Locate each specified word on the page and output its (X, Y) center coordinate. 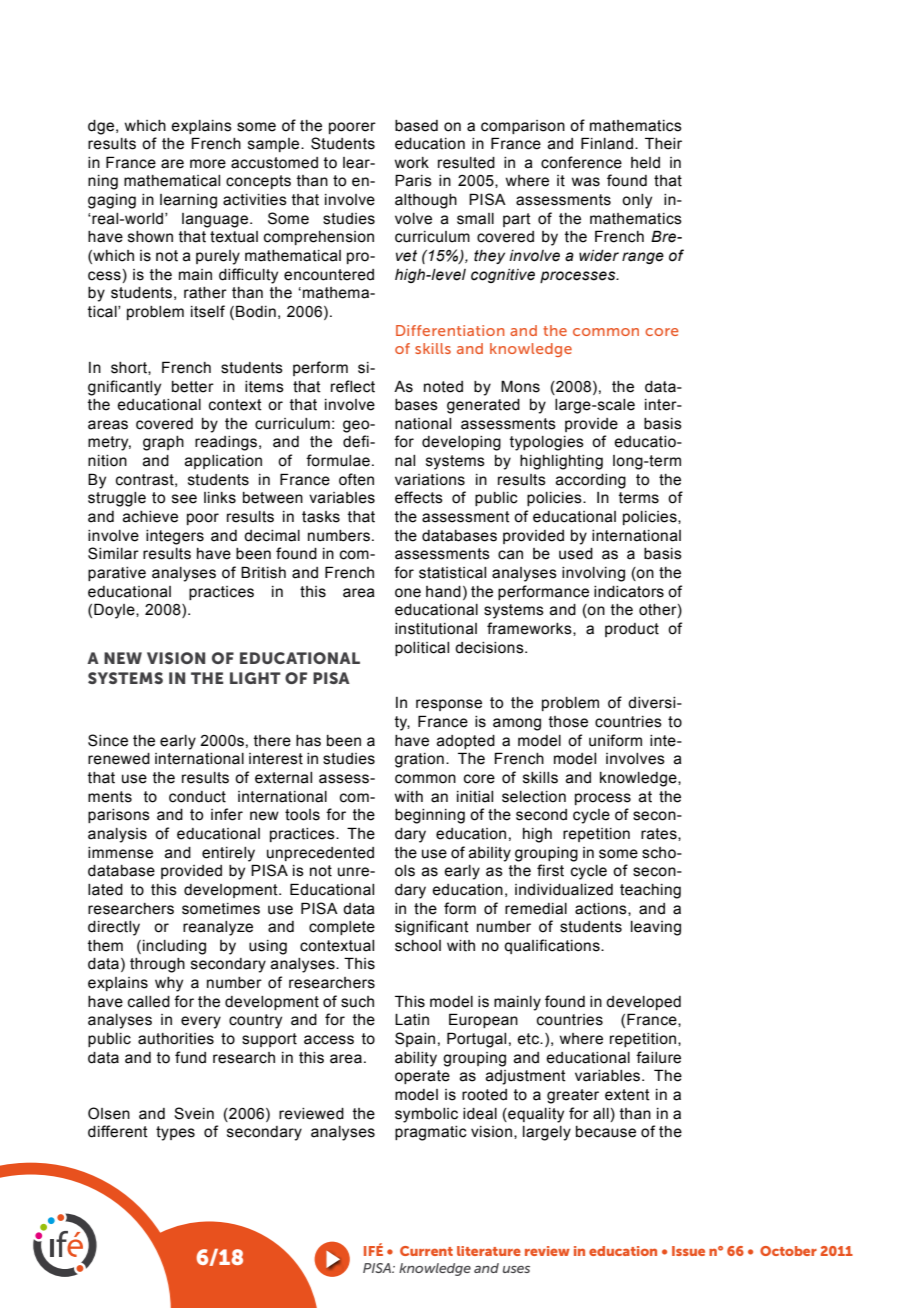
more (208, 164)
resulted (466, 163)
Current (426, 1251)
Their (663, 143)
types (175, 1133)
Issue (688, 1251)
